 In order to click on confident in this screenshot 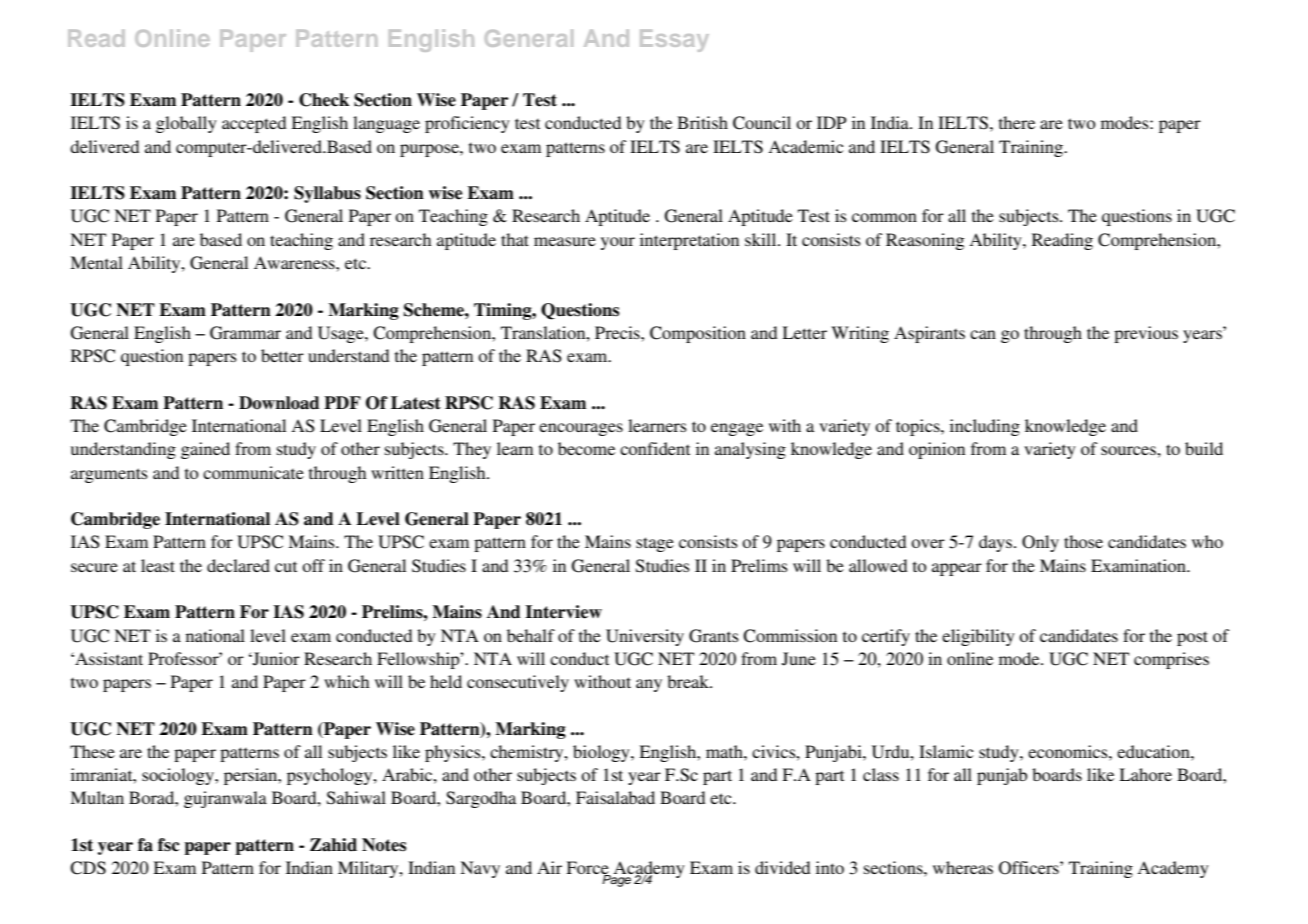, I will do `click(655, 448)`.
